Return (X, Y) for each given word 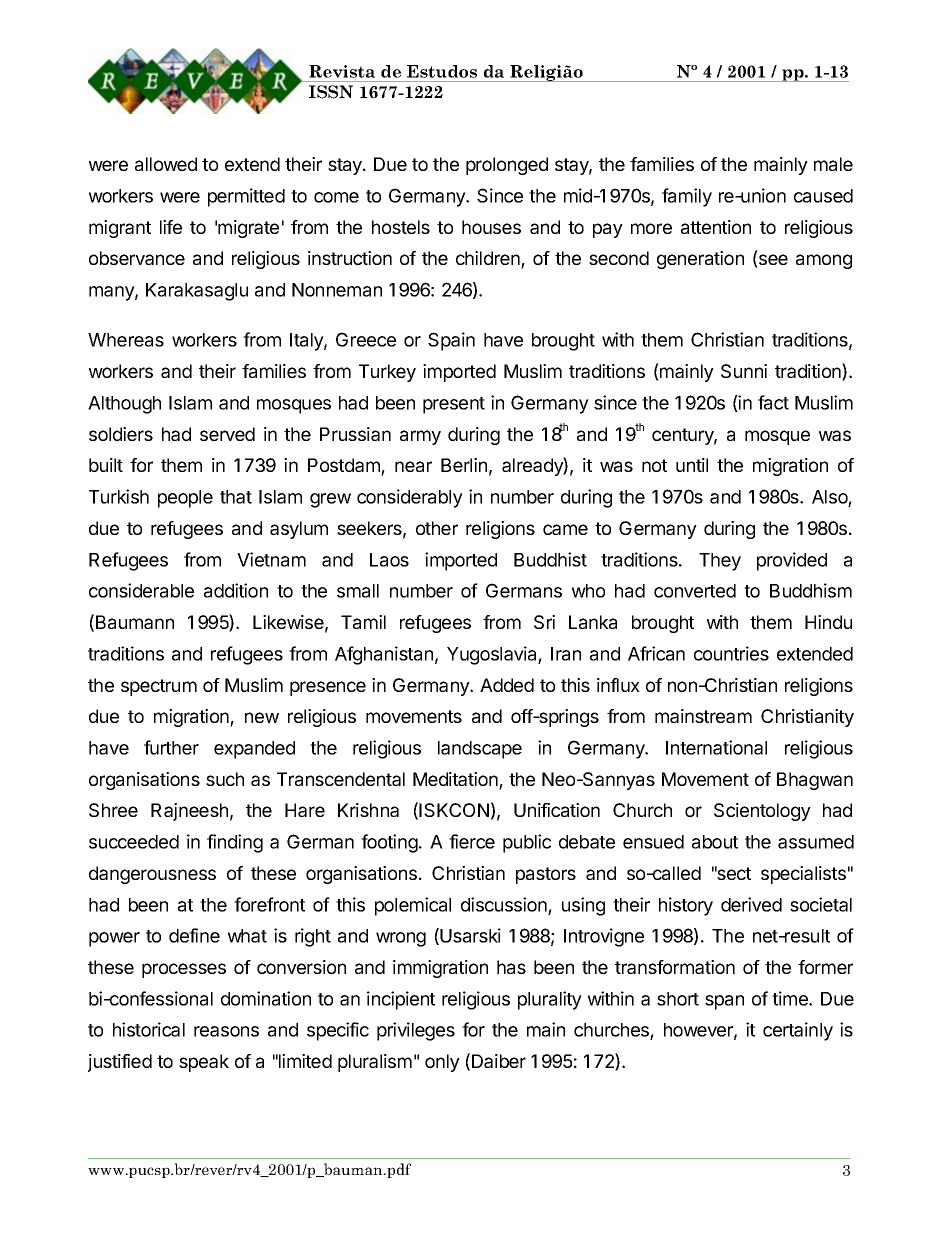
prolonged (507, 166)
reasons (226, 1031)
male (833, 164)
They (720, 562)
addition (236, 590)
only (442, 1063)
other (437, 528)
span (724, 1002)
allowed (166, 164)
